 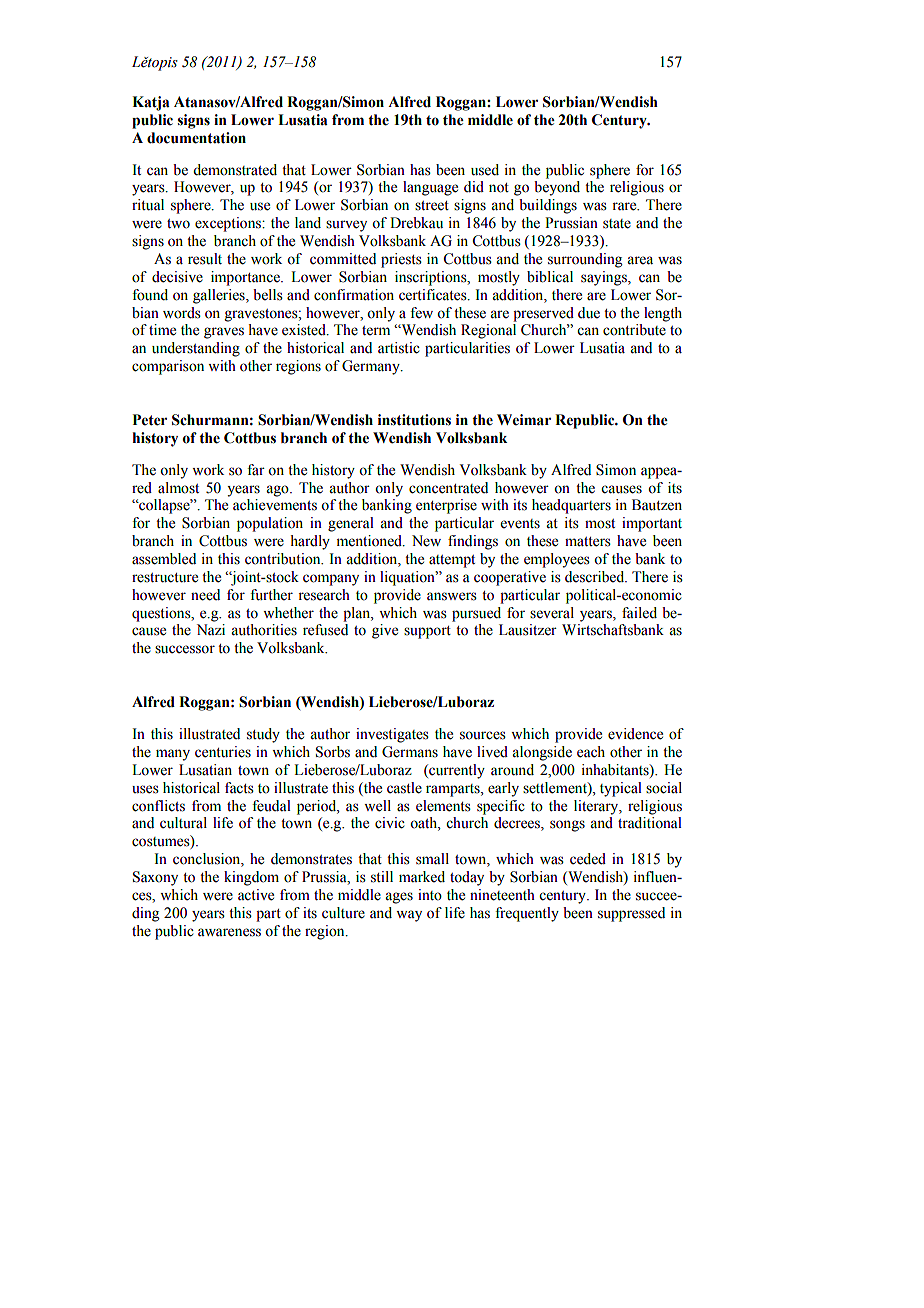 I want to click on Weimar, so click(x=524, y=420).
